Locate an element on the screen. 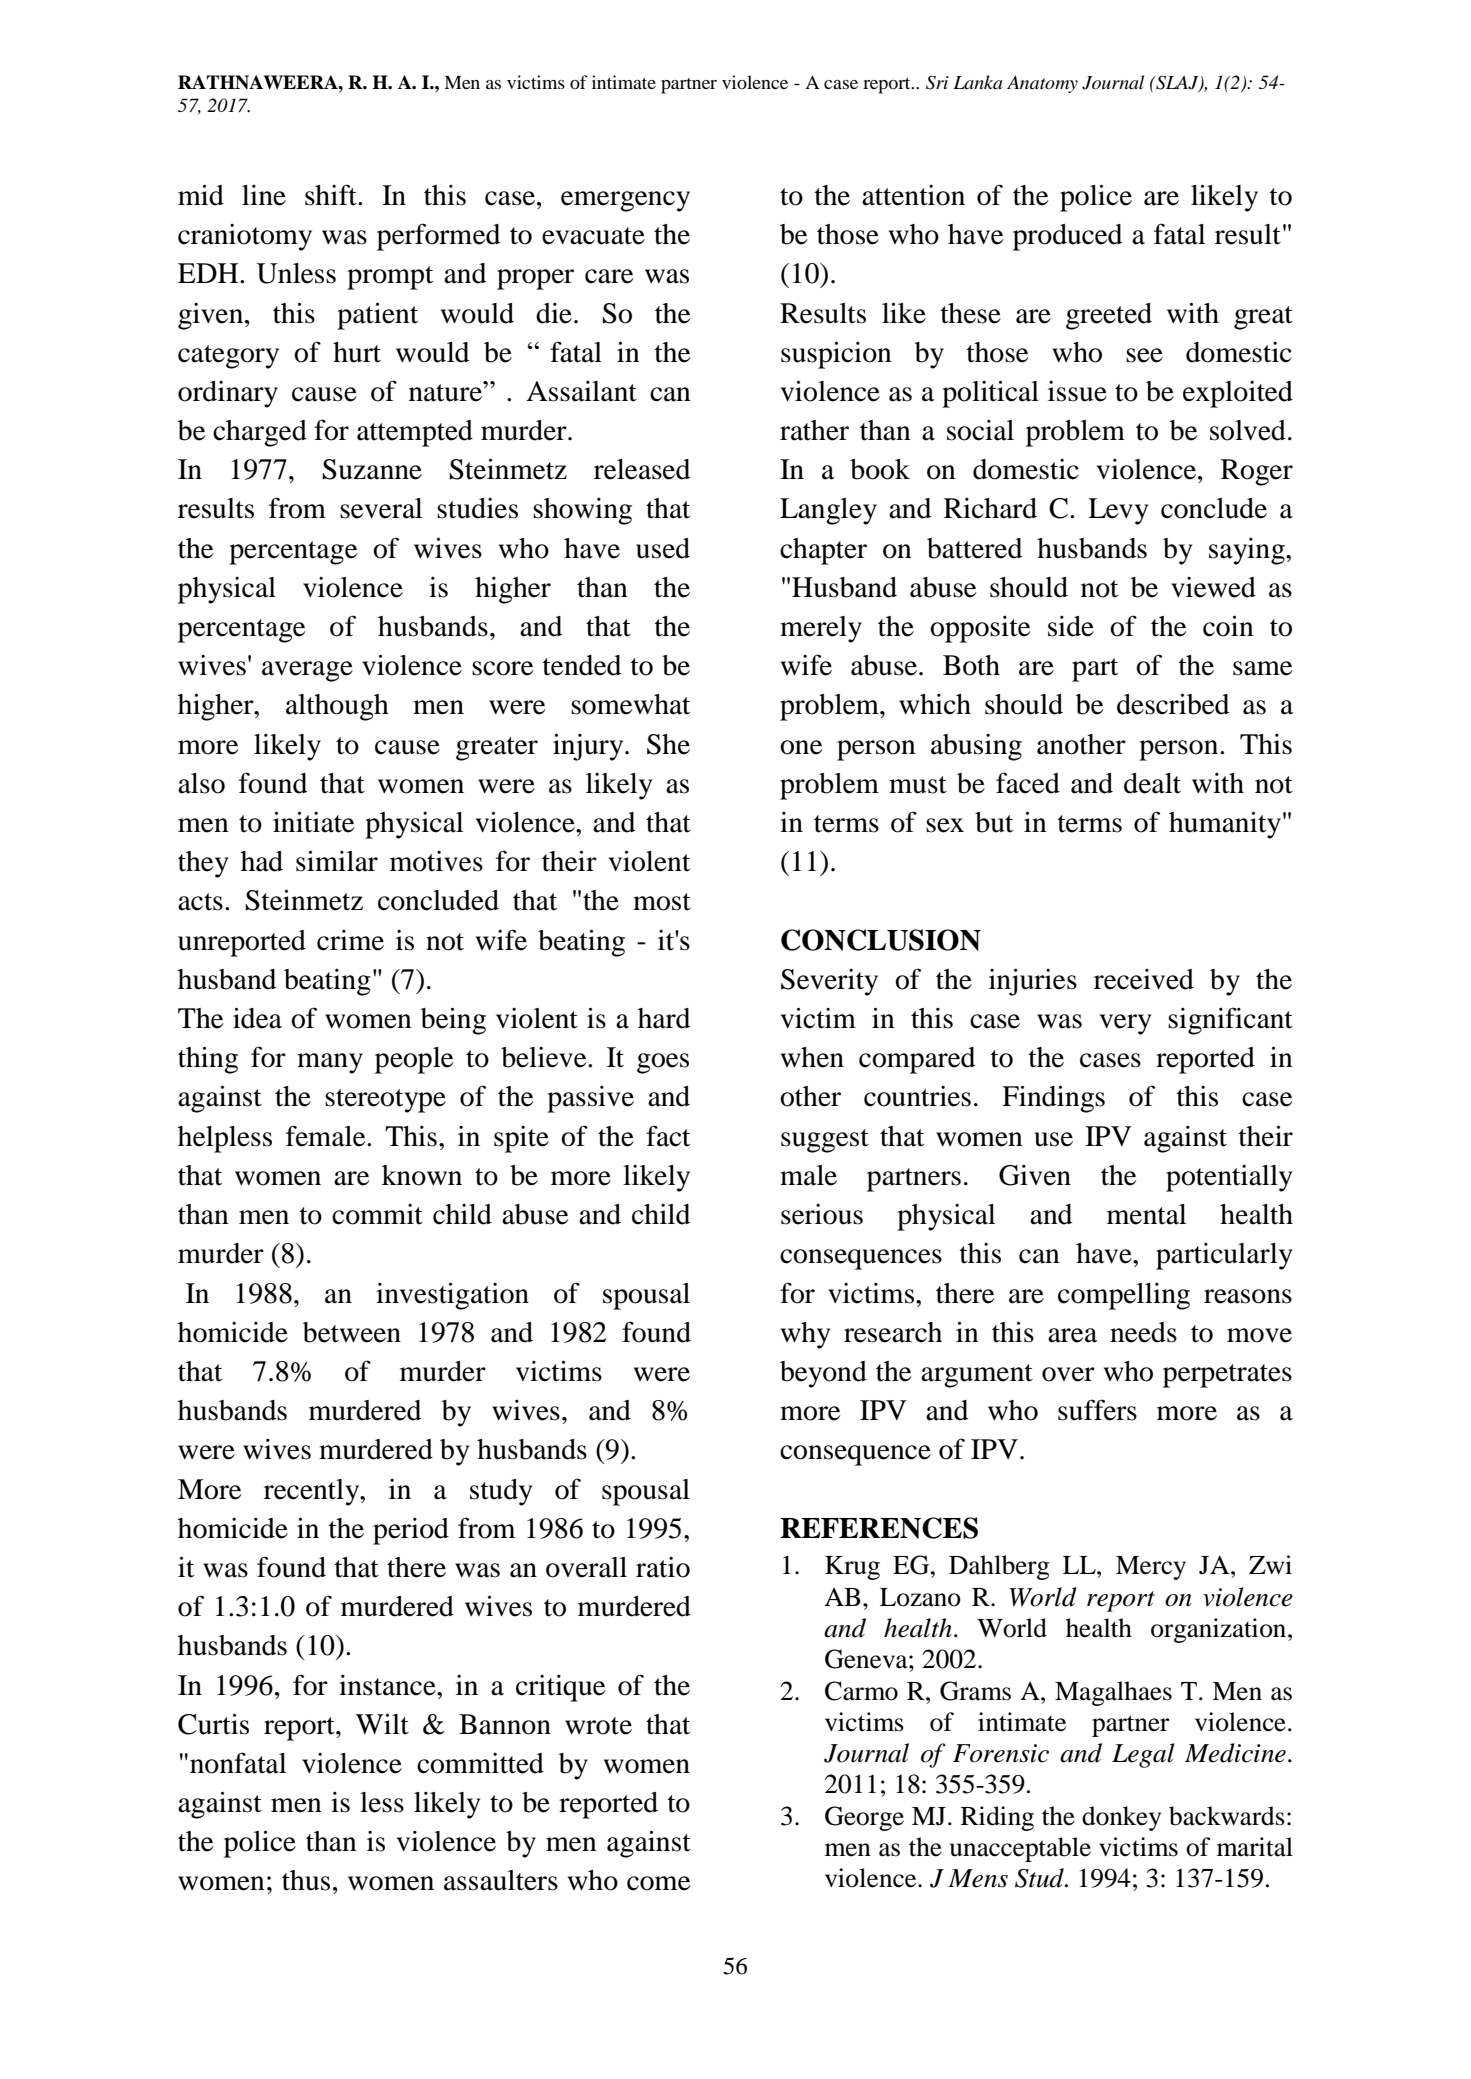 The image size is (1471, 2079). released is located at coordinates (642, 469).
